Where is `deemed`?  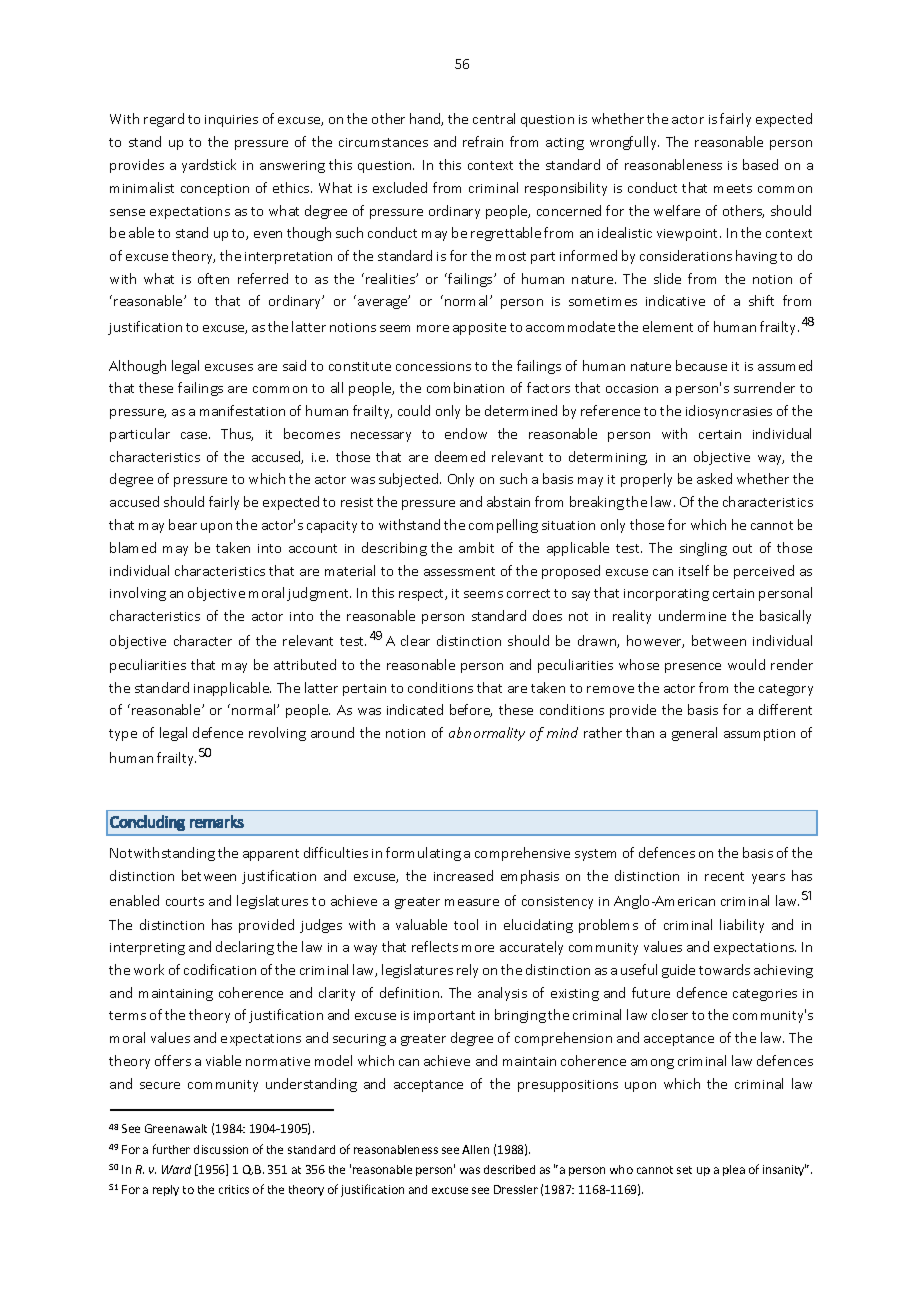
deemed is located at coordinates (460, 456).
